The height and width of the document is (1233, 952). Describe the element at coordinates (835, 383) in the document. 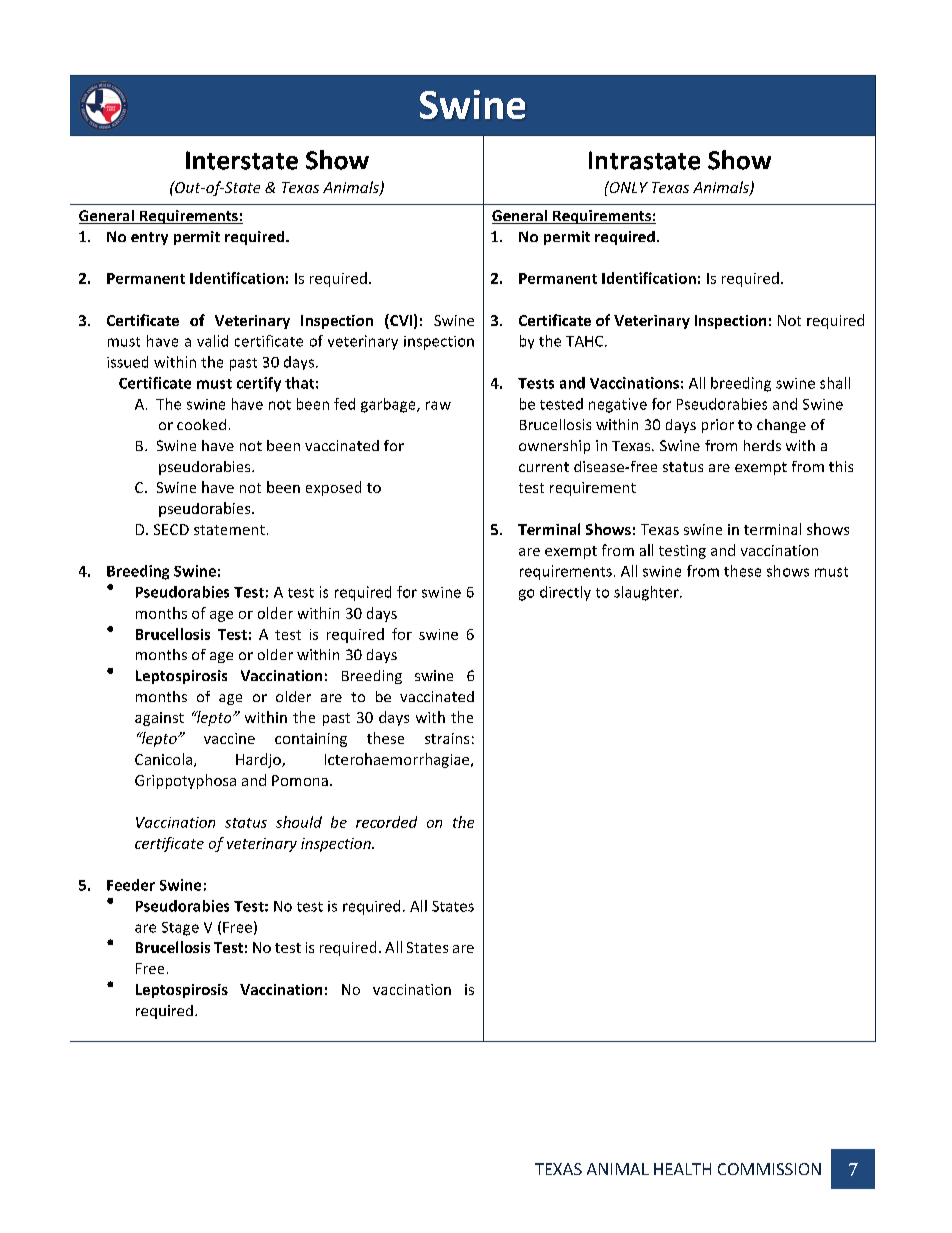

I see `shall` at that location.
